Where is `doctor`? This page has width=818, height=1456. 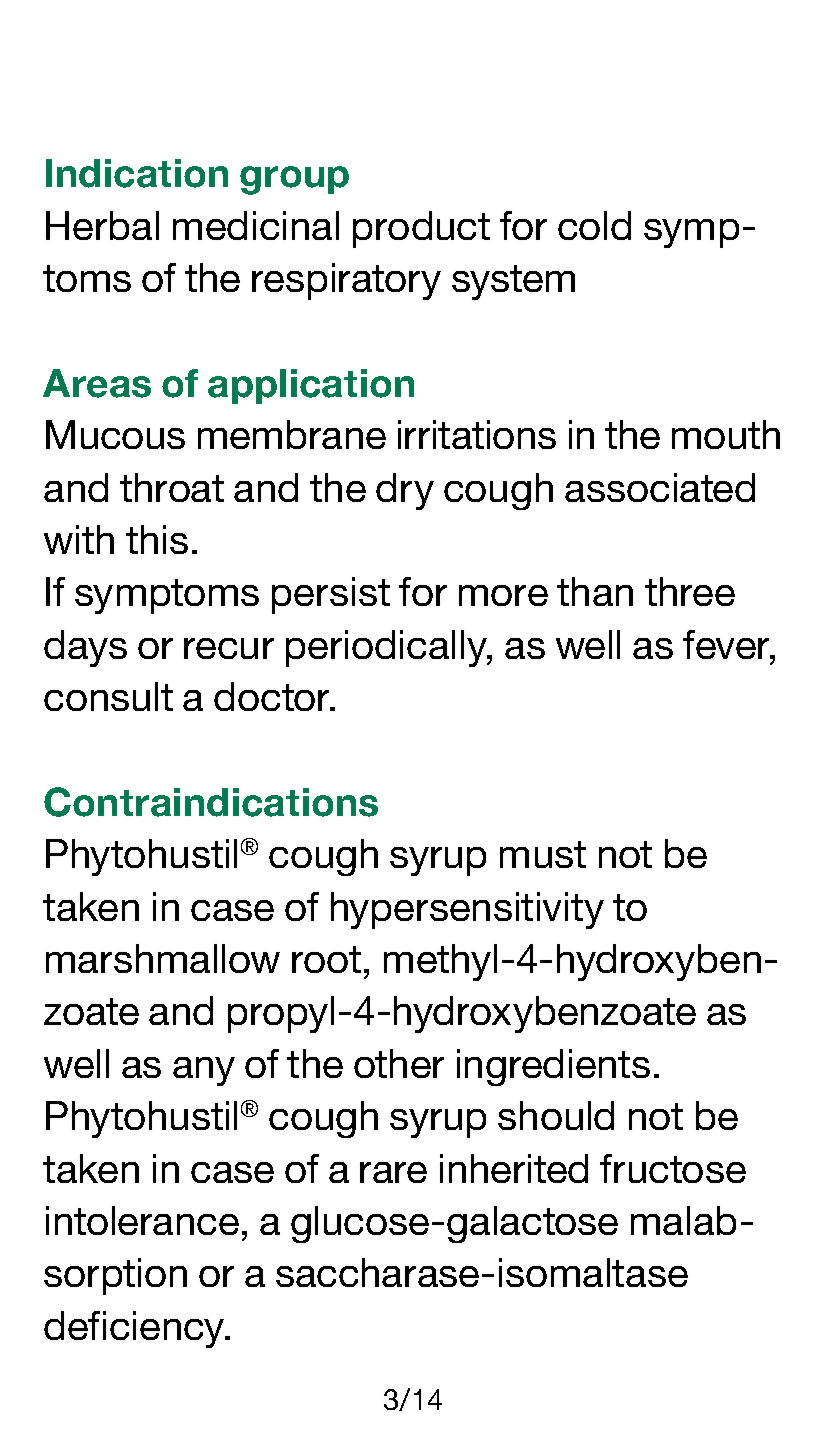
doctor is located at coordinates (273, 696).
